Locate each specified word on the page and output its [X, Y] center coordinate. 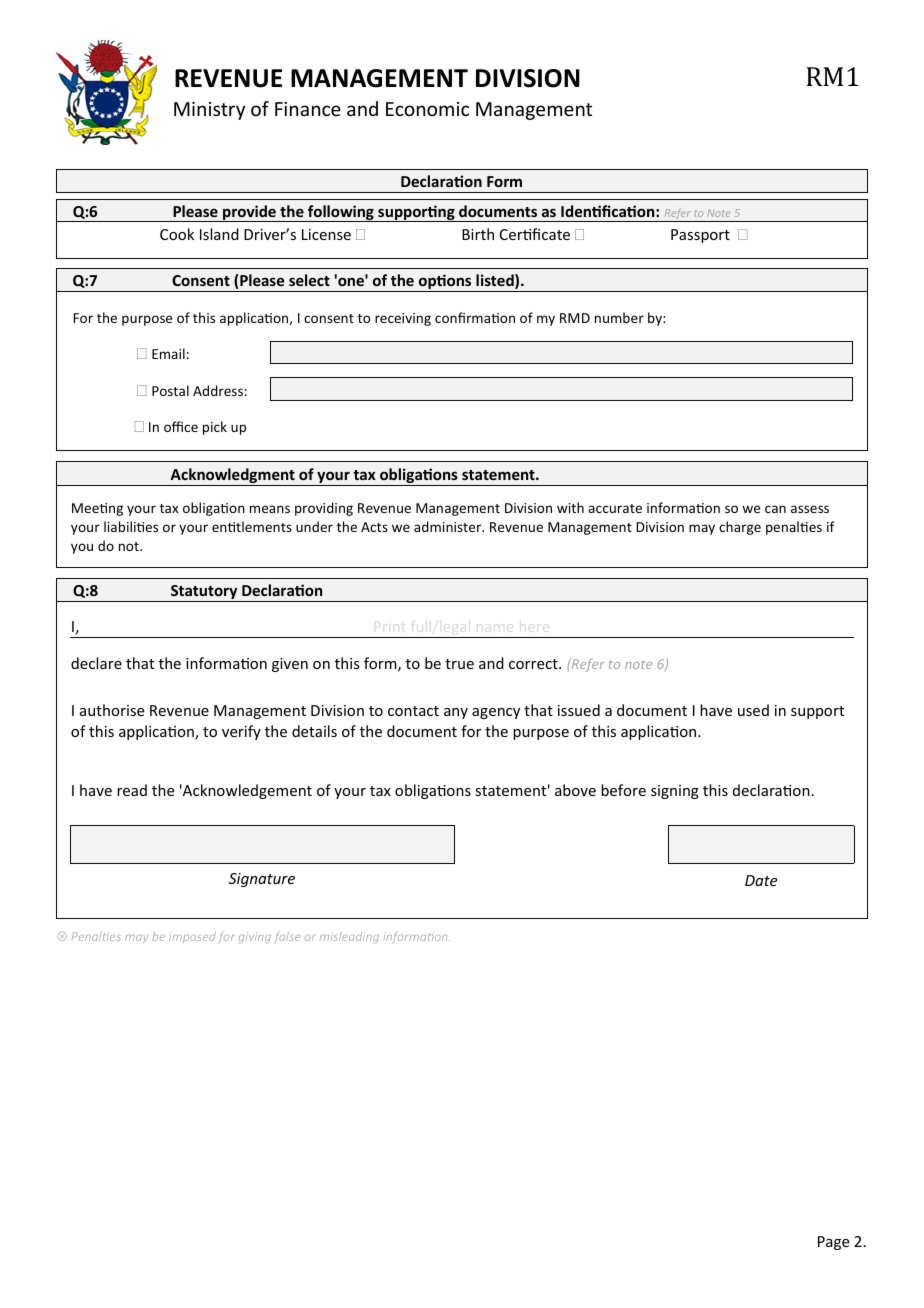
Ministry [209, 111]
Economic [427, 109]
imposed [192, 937]
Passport [700, 236]
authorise [112, 710]
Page [833, 1243]
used [753, 710]
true [459, 664]
